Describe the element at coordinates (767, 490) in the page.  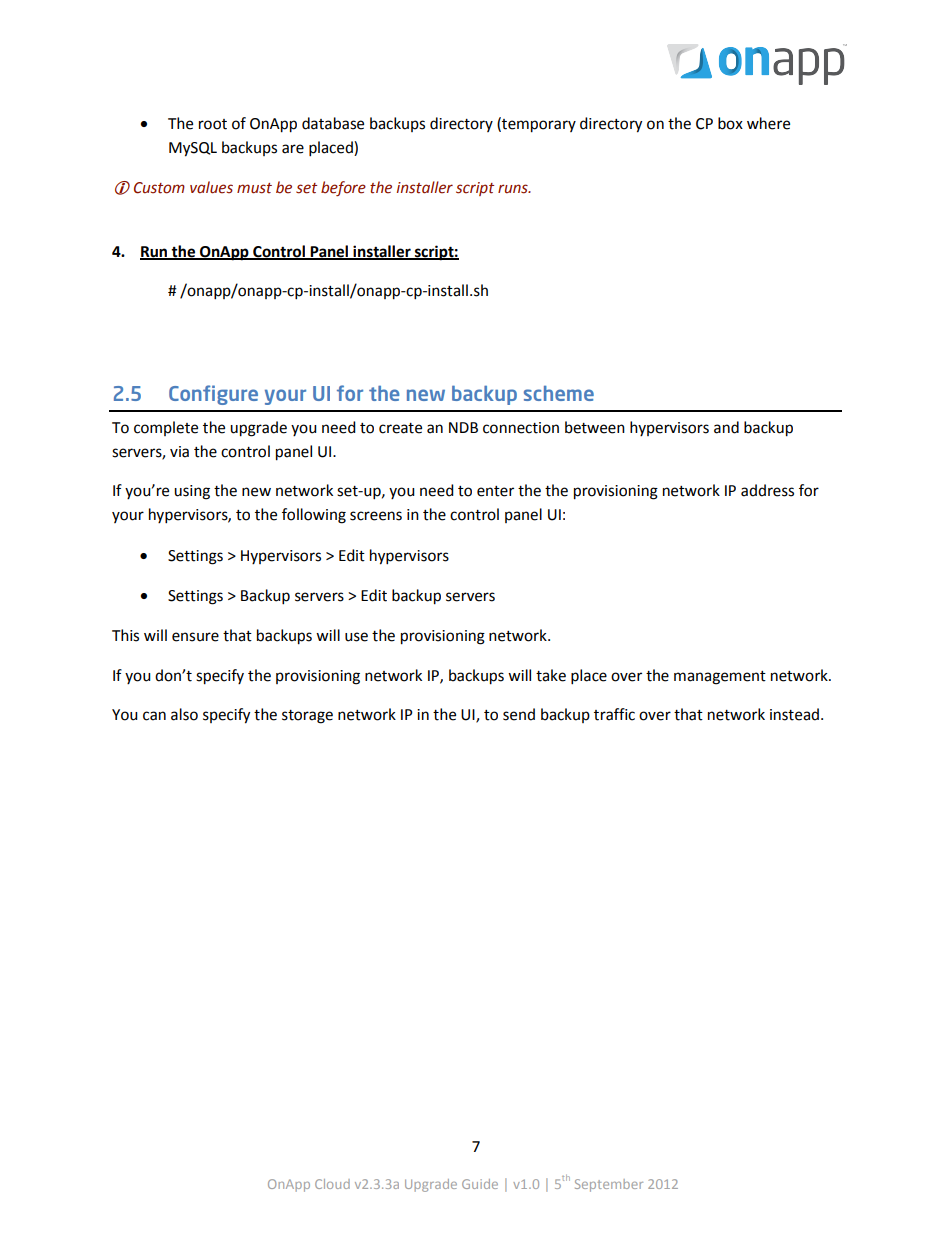
I see `address` at that location.
